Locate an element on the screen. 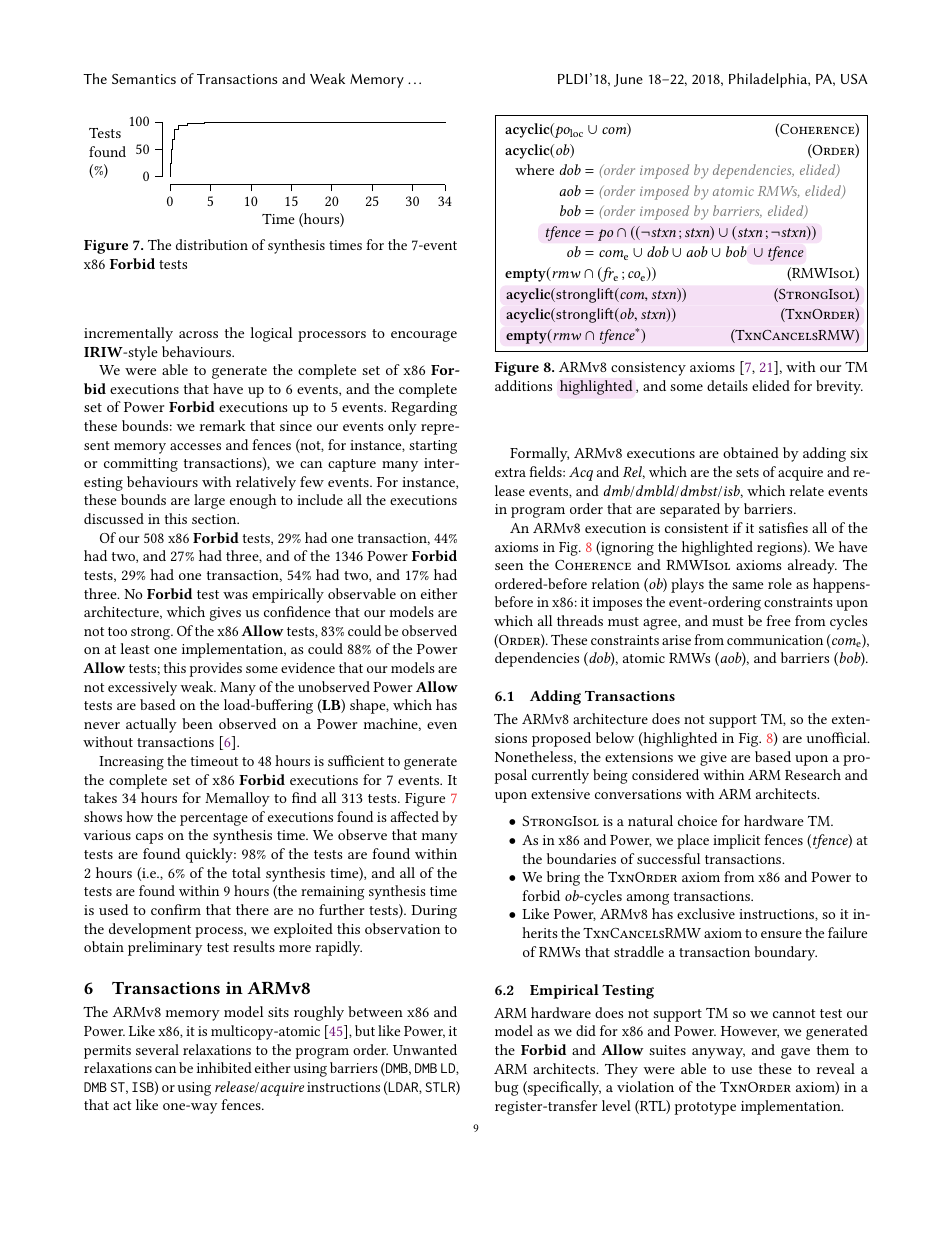  inhibited is located at coordinates (224, 1067).
